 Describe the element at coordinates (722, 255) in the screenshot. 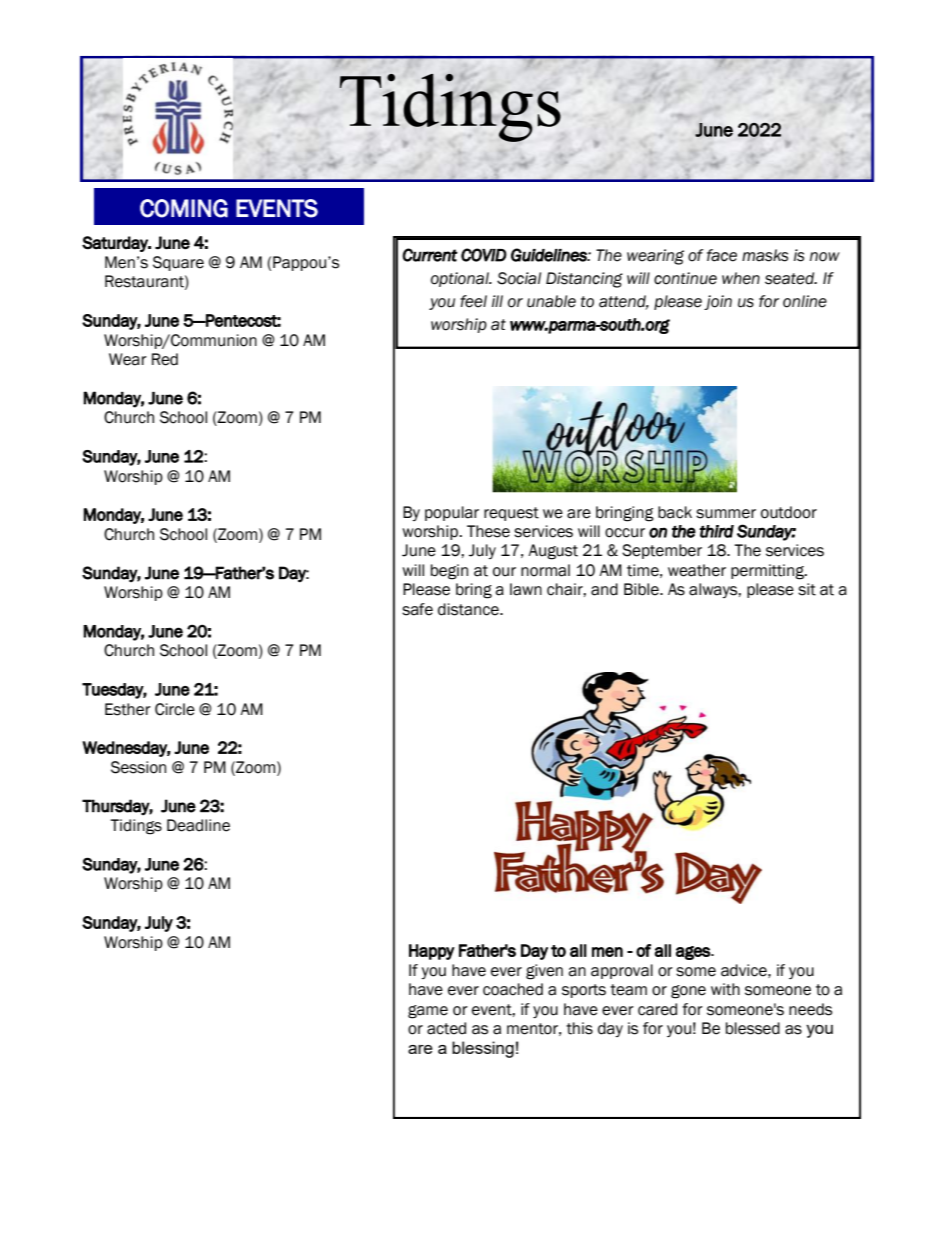

I see `face` at that location.
